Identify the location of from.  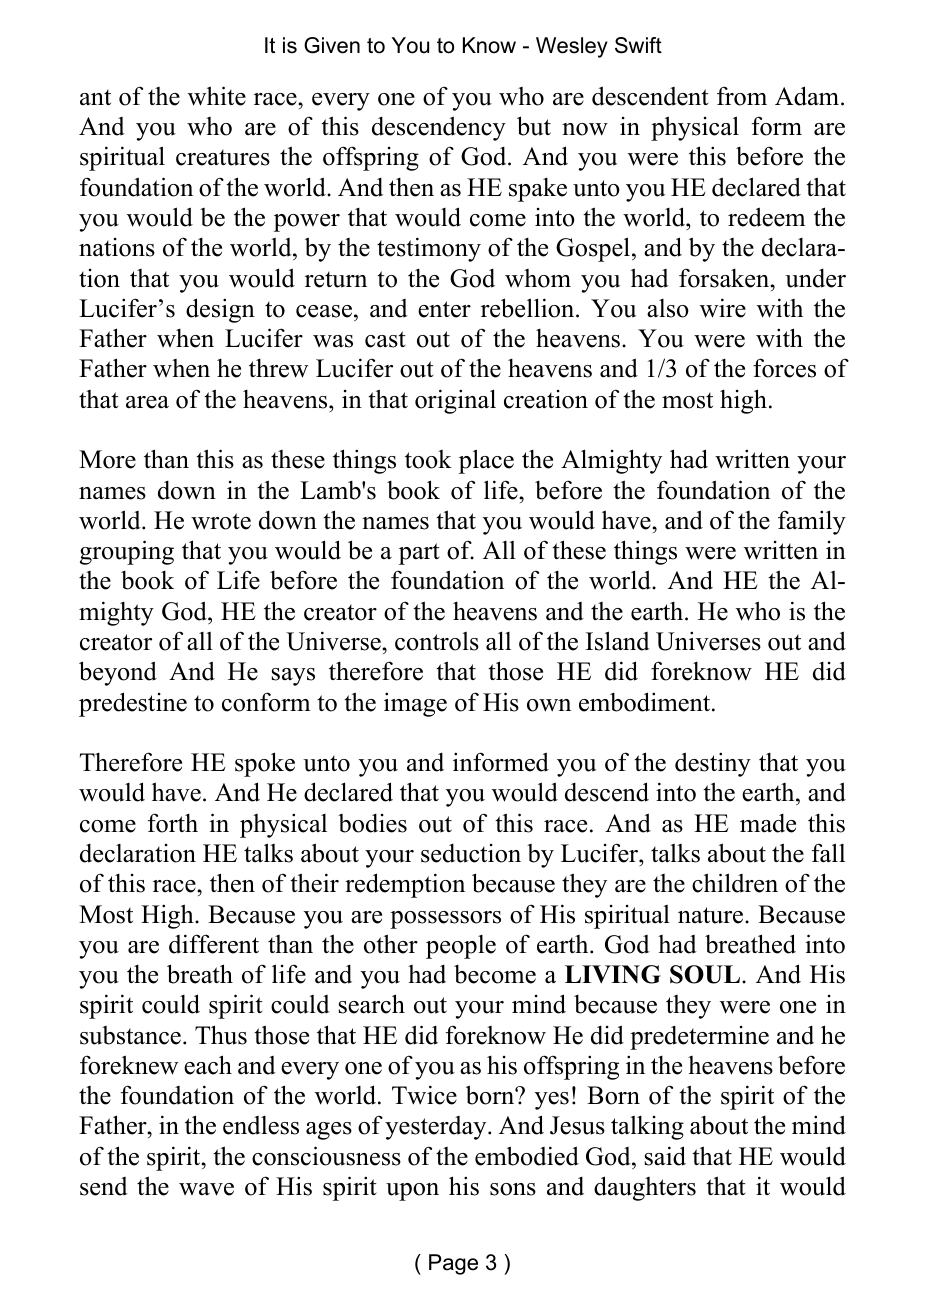
(742, 96).
